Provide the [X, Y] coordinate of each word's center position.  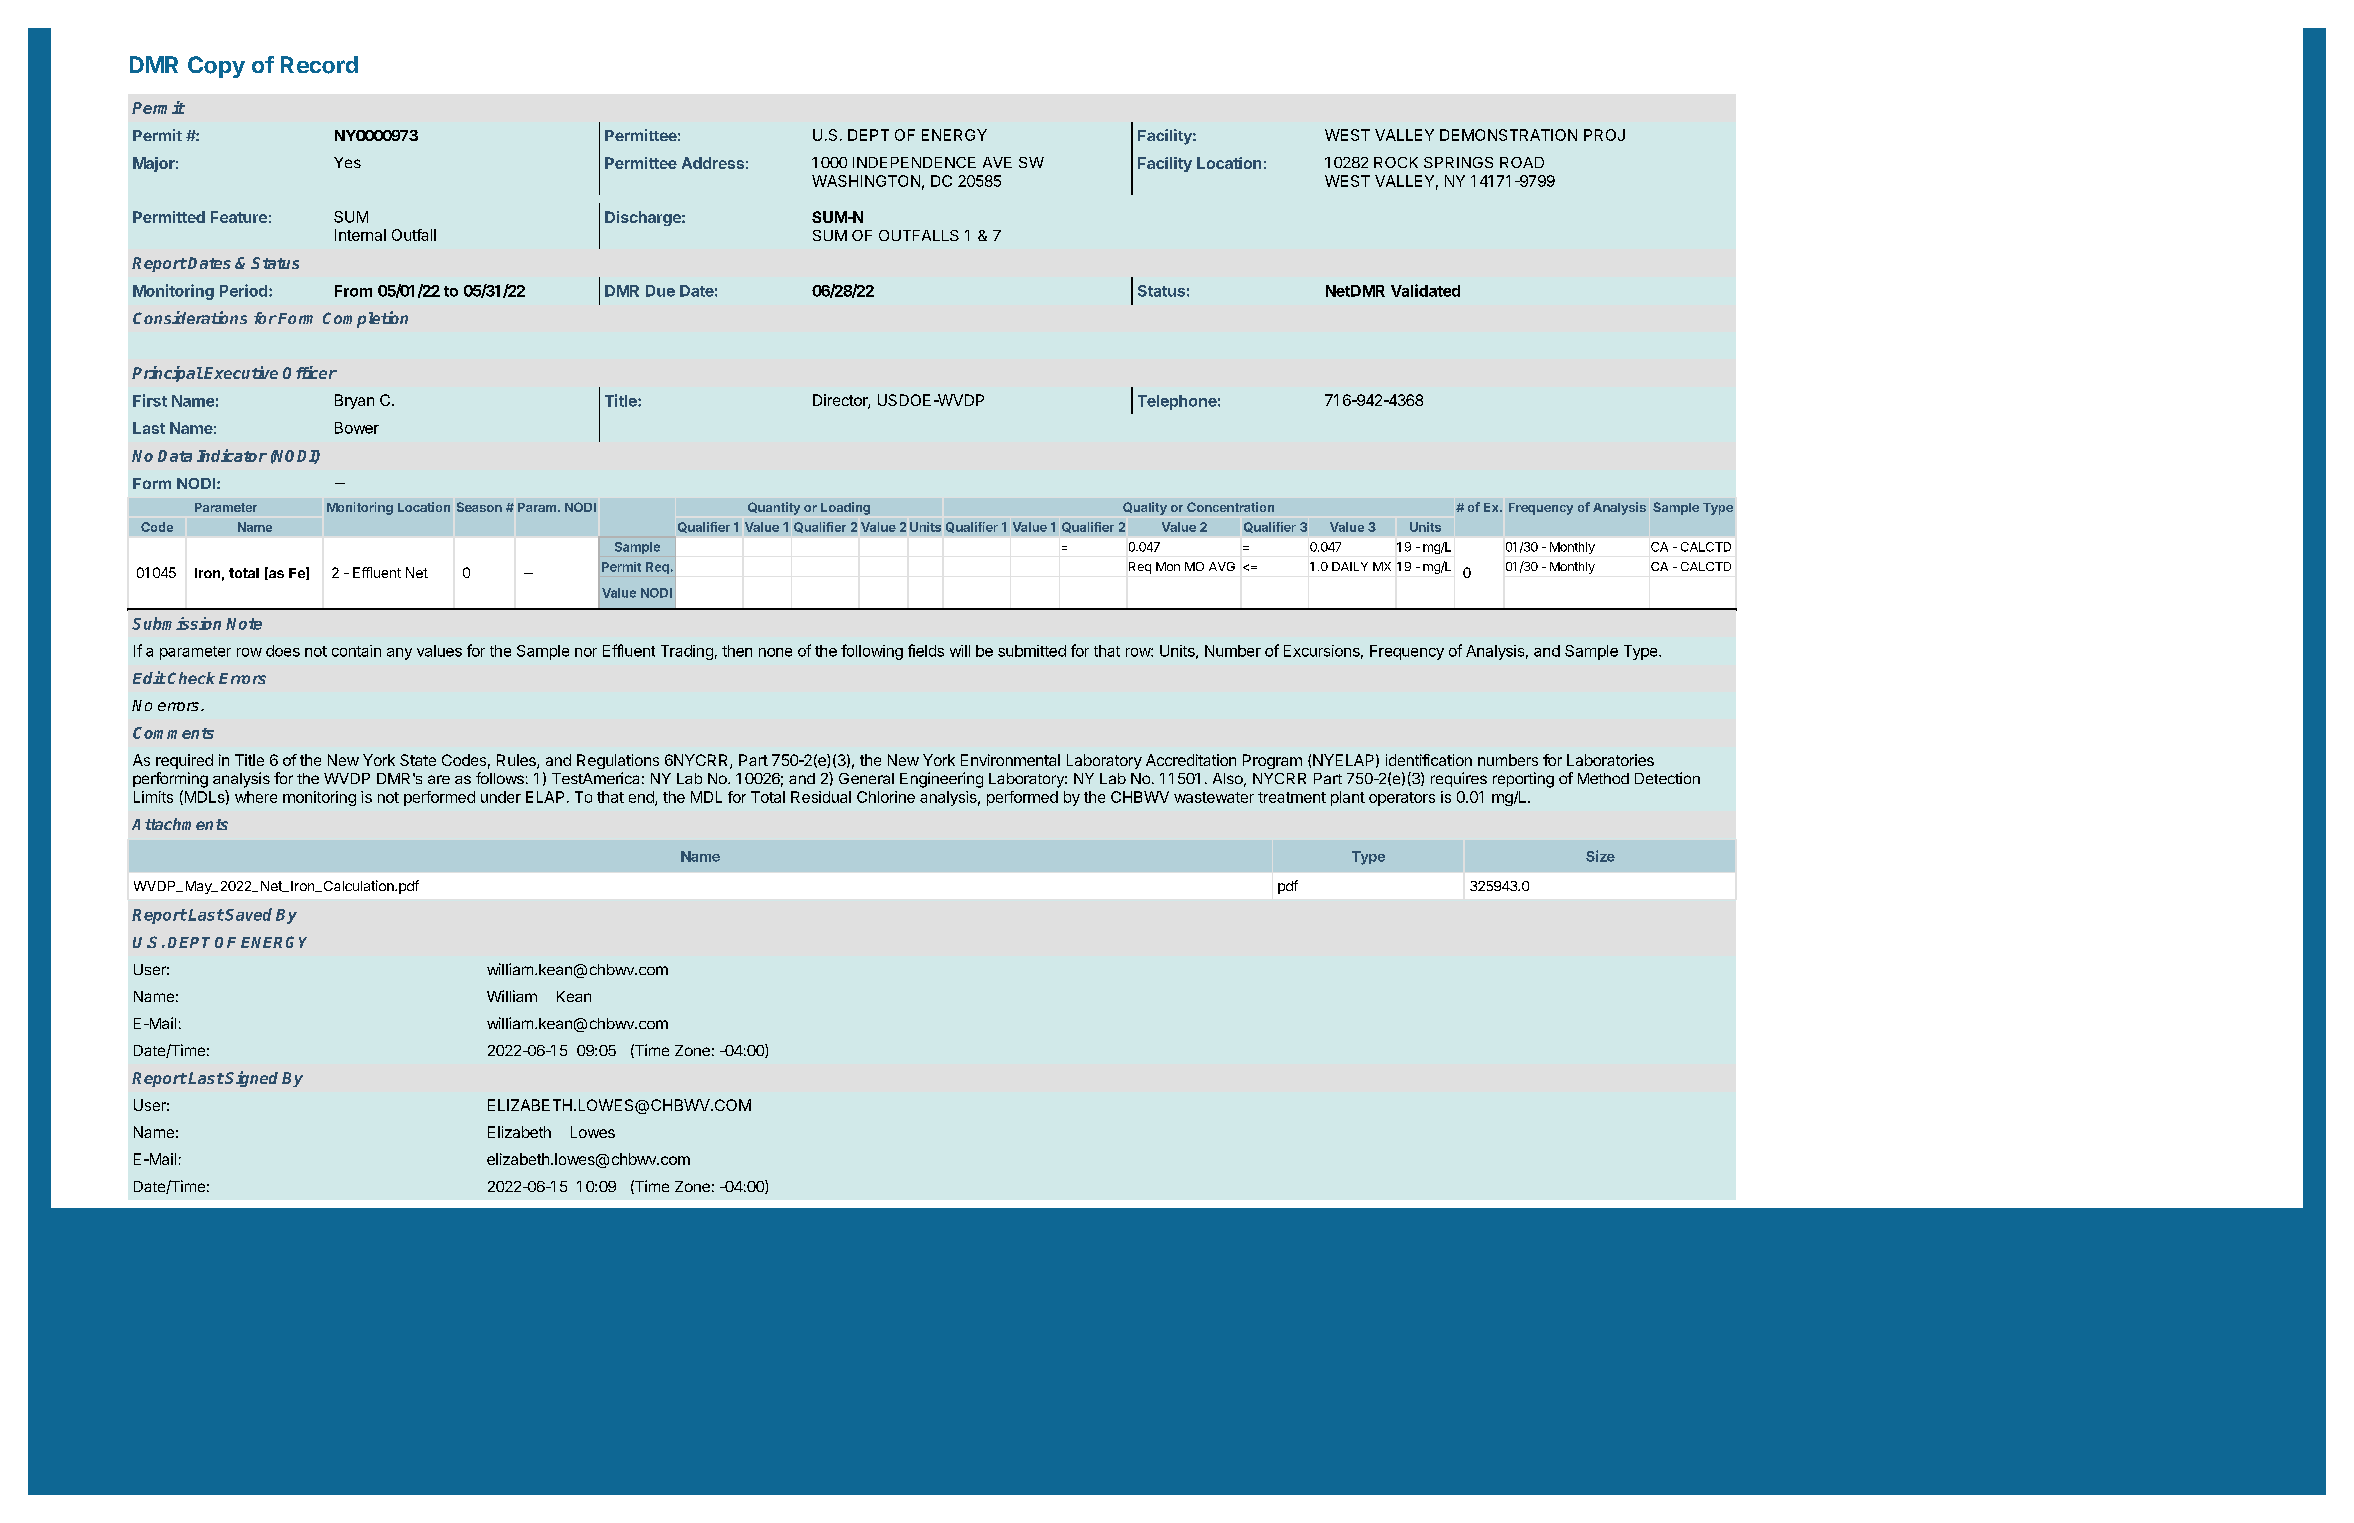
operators [1402, 799]
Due [660, 291]
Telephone [1177, 402]
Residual [821, 797]
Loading [845, 508]
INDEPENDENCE [914, 162]
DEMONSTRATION [1508, 135]
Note [244, 624]
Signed [251, 1079]
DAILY [1350, 566]
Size [1600, 856]
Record [319, 65]
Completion [365, 319]
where [256, 797]
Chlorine [886, 797]
